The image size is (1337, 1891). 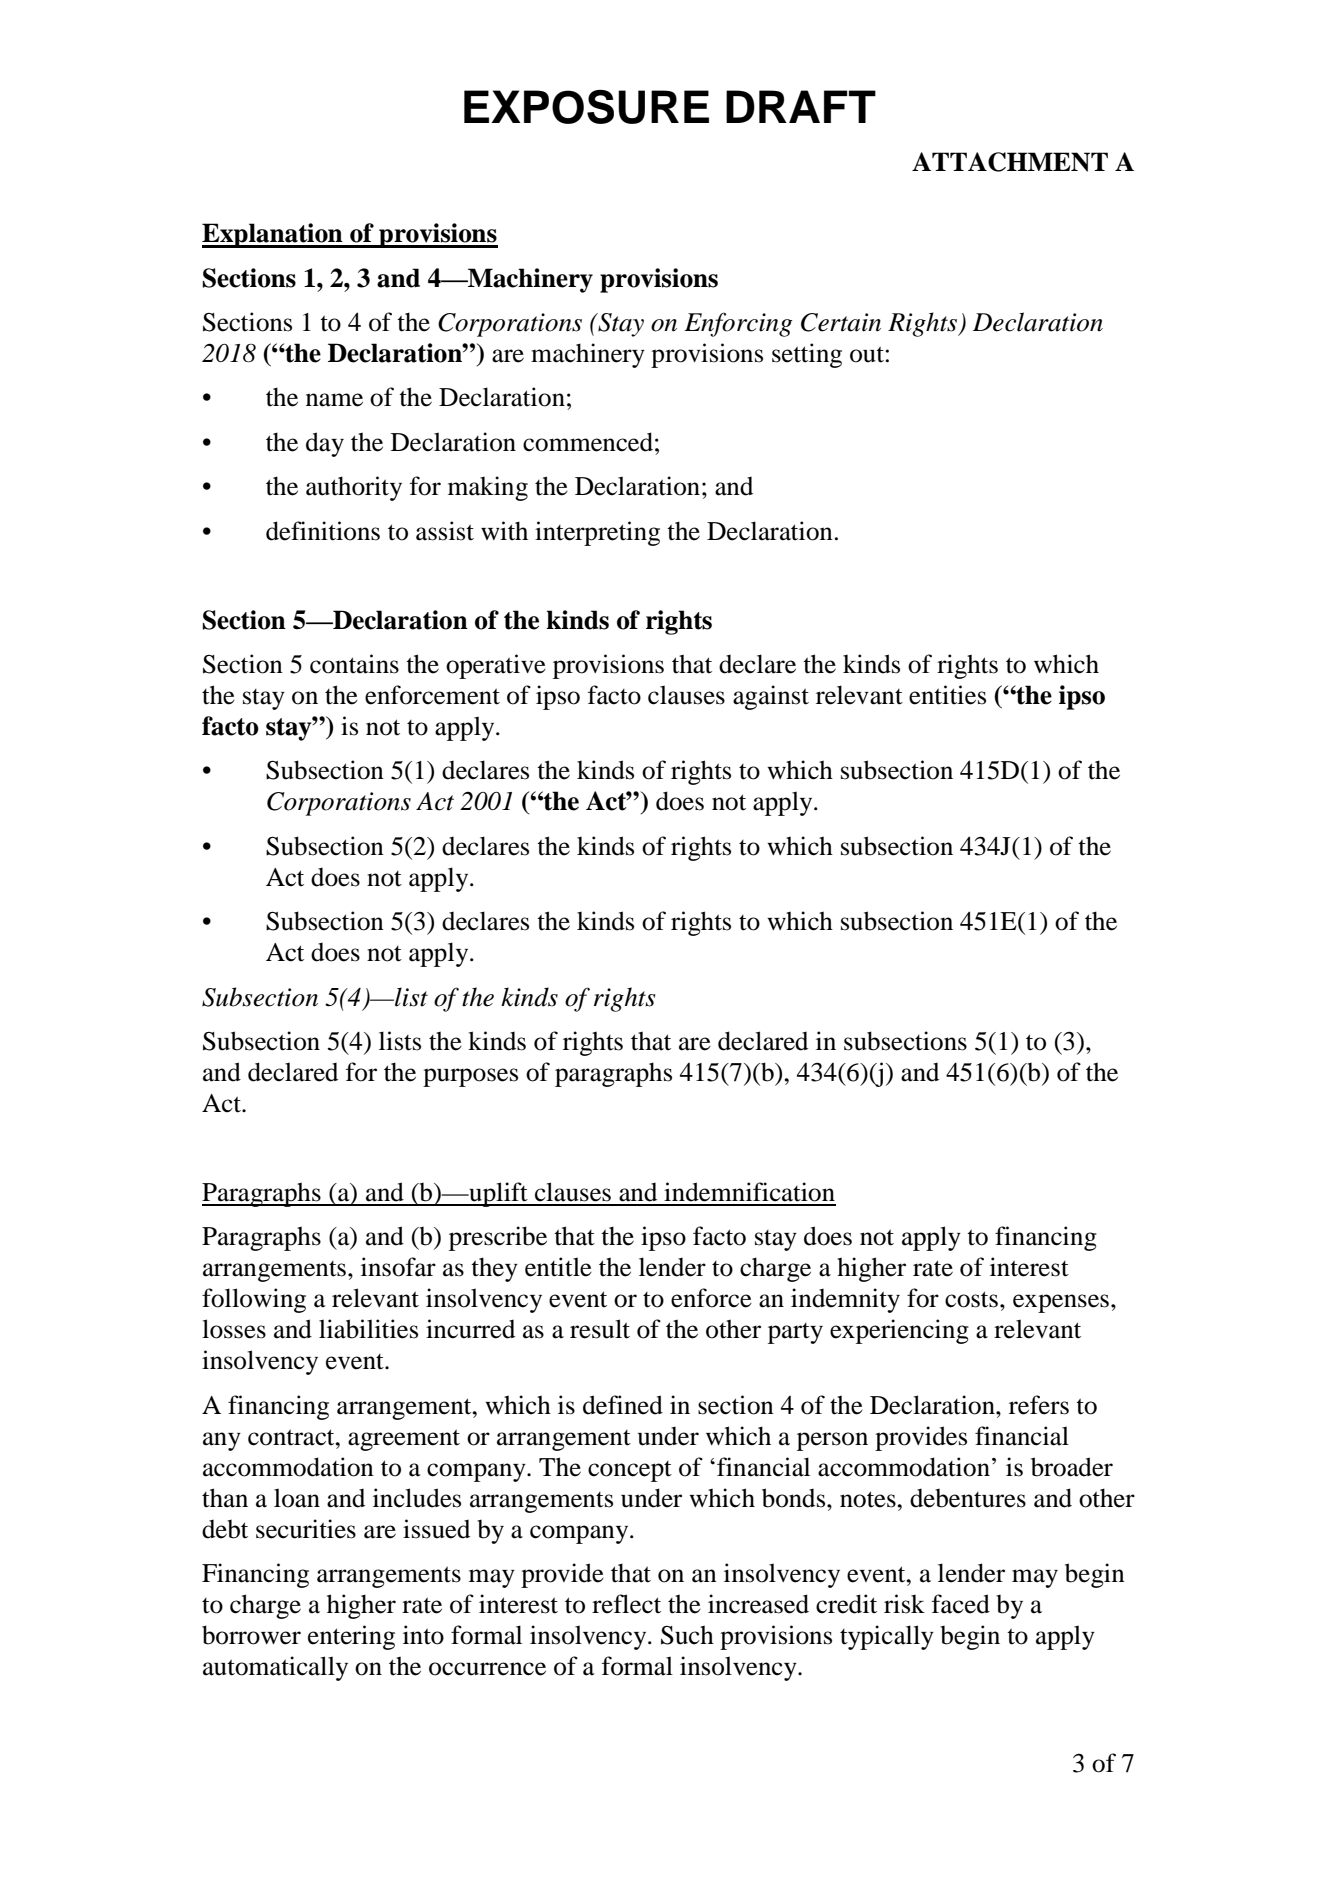 I want to click on faced, so click(x=961, y=1604).
